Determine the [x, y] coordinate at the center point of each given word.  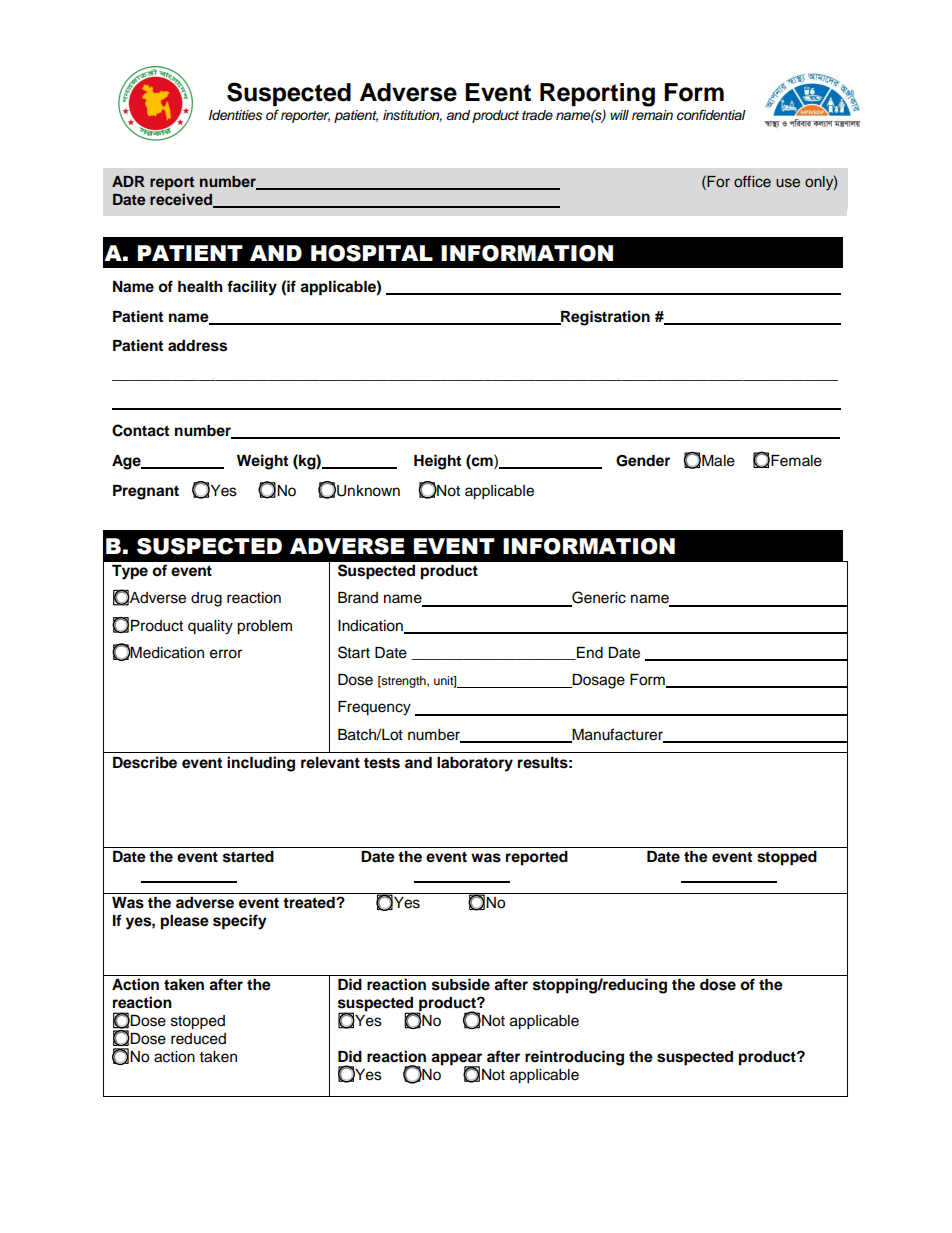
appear [456, 1060]
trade [537, 115]
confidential [711, 115]
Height [437, 462]
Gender [643, 461]
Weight [262, 462]
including [261, 764]
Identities [235, 115]
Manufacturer [617, 735]
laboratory [475, 764]
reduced [198, 1039]
